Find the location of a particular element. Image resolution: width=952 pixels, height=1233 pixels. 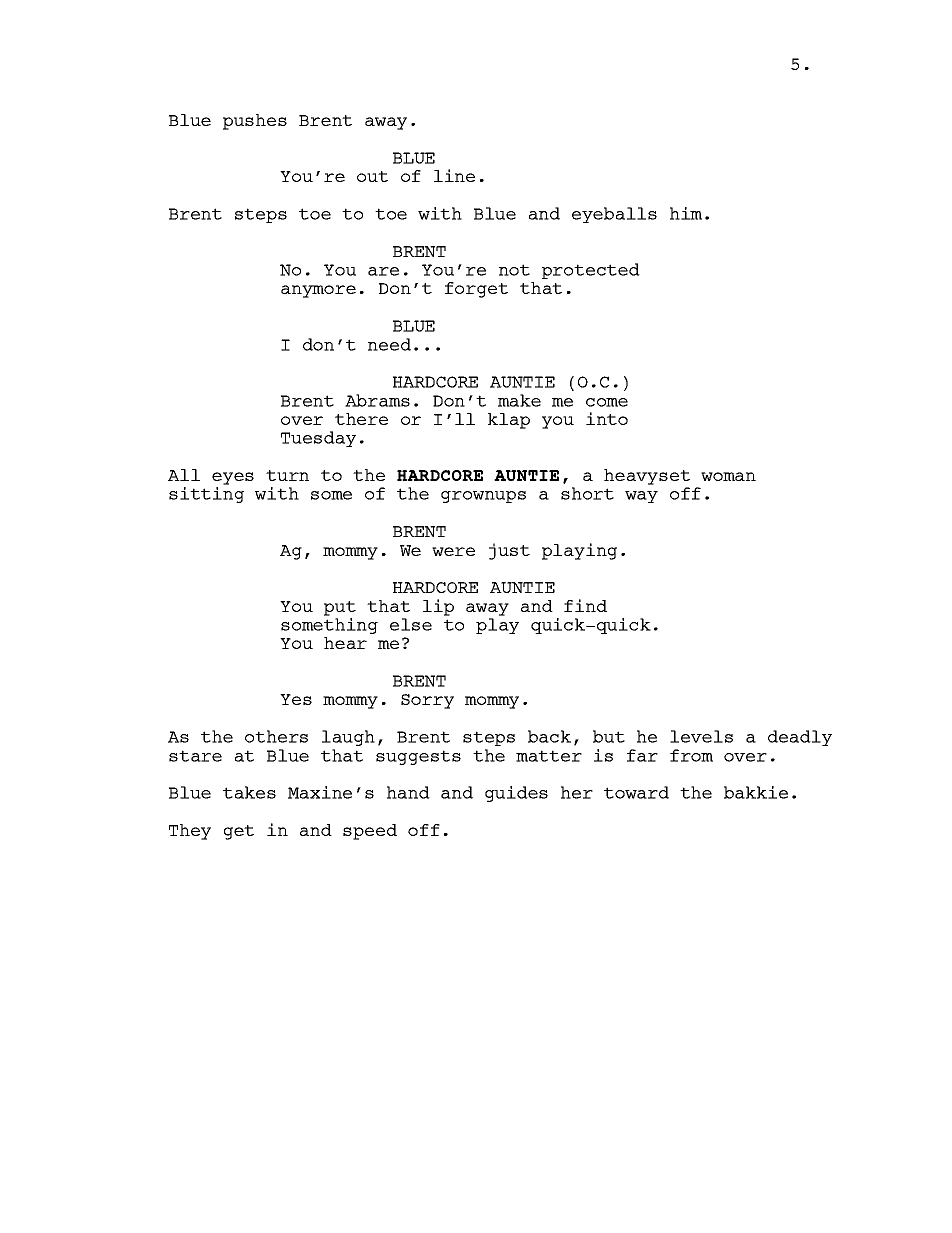

guides is located at coordinates (516, 794).
